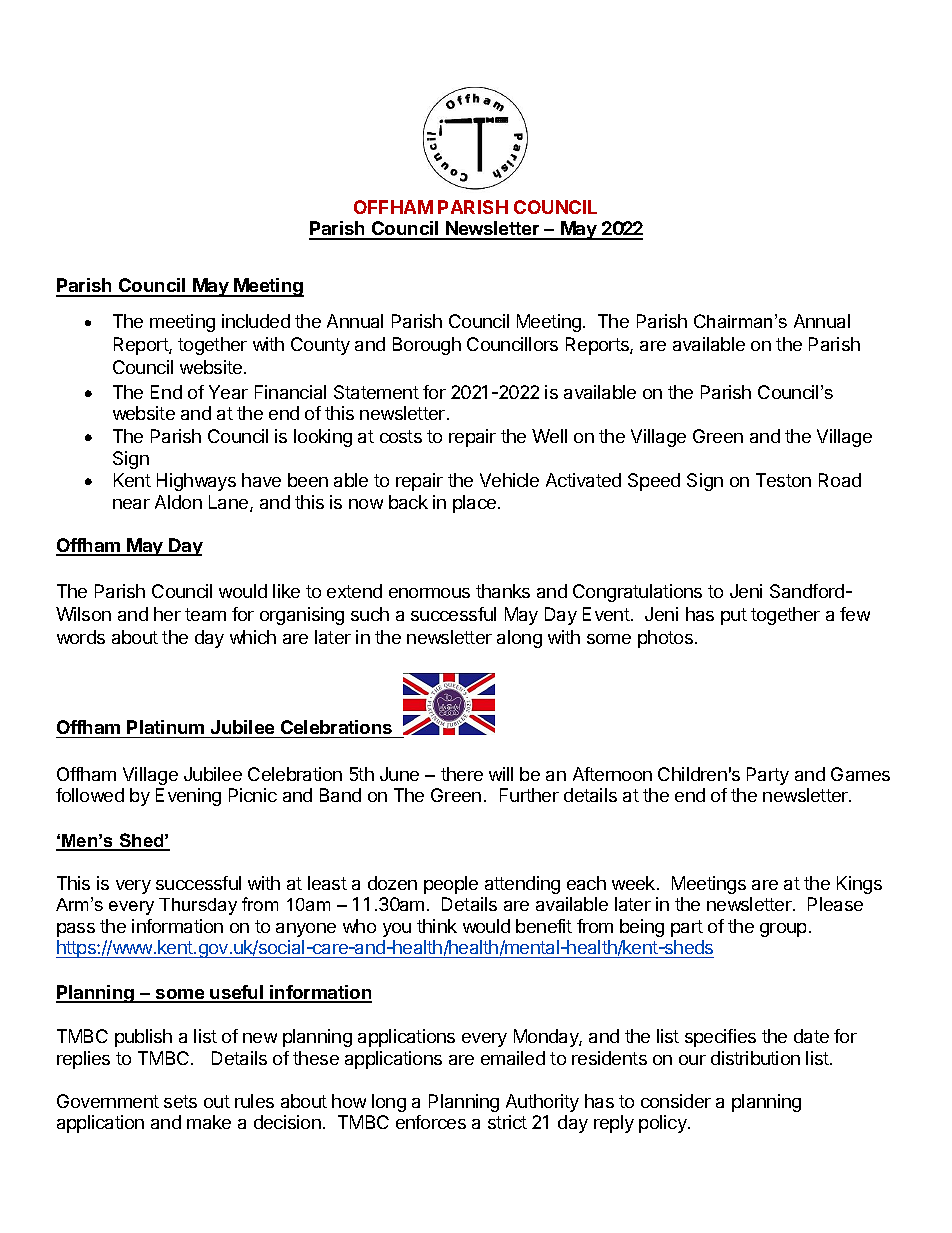 This page has height=1233, width=952. Describe the element at coordinates (755, 1058) in the page. I see `distribution` at that location.
